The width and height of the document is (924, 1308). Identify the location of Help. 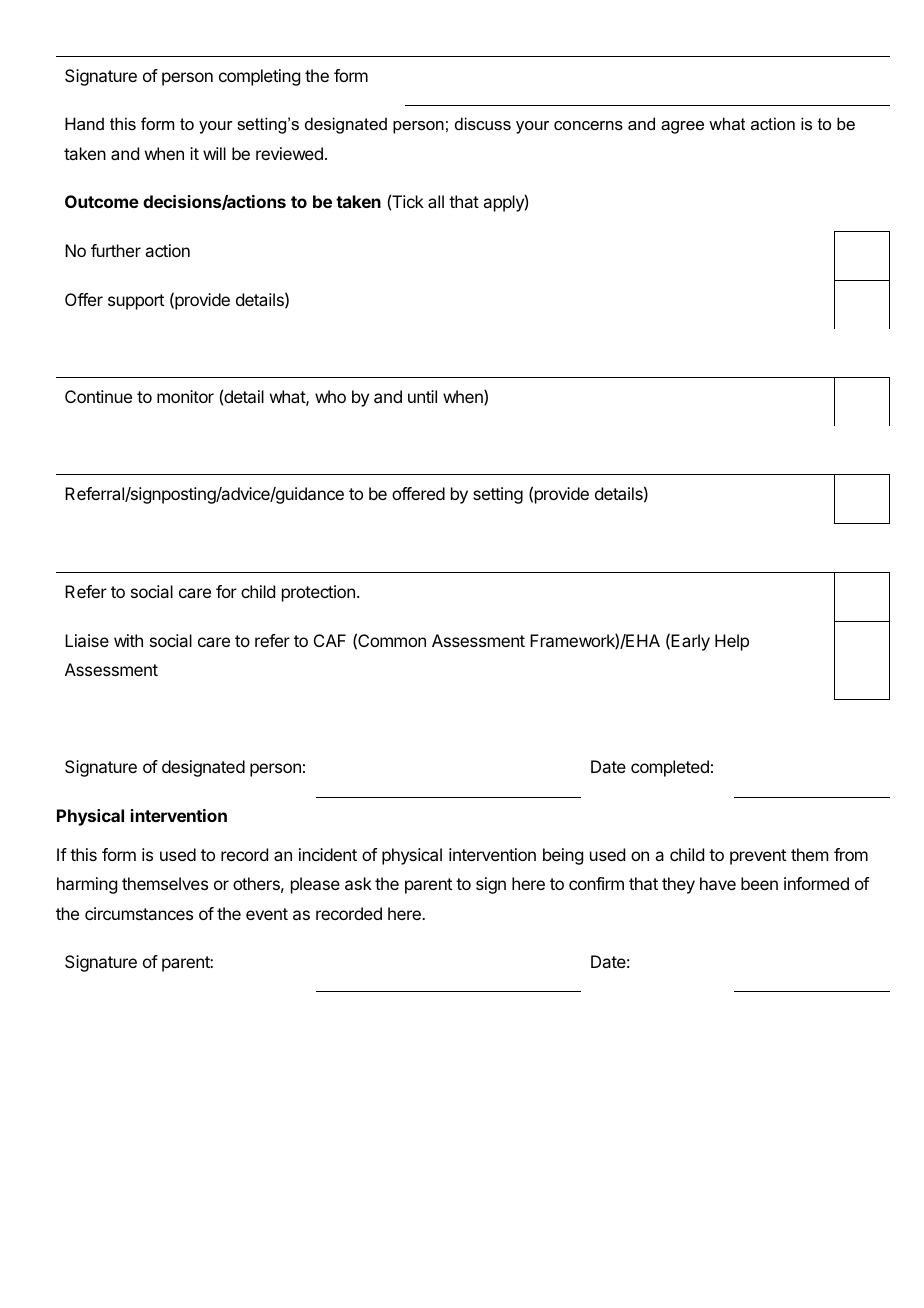
(732, 642).
